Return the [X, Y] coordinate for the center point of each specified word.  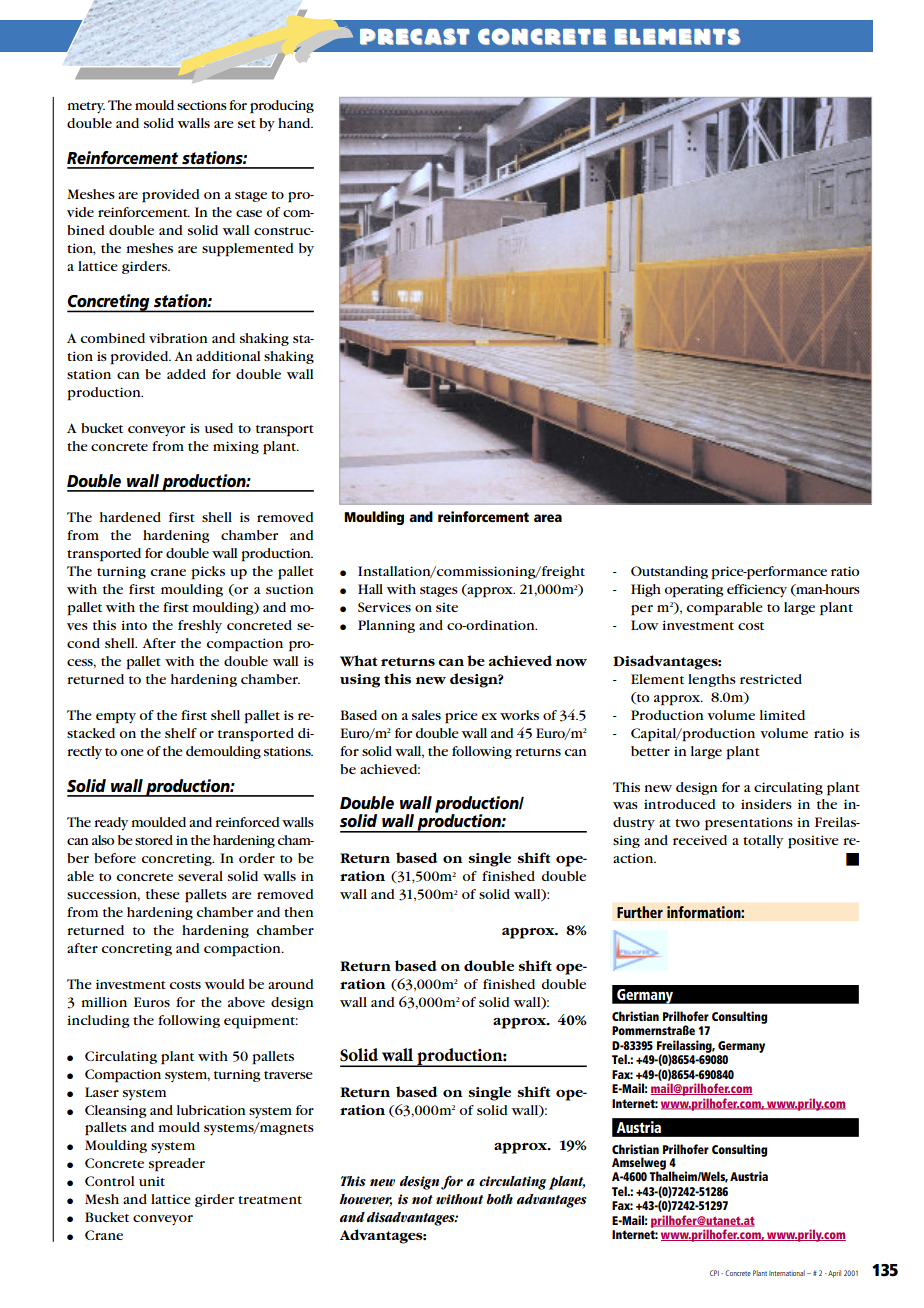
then [299, 912]
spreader [177, 1165]
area [548, 518]
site [447, 607]
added [186, 374]
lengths [712, 680]
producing [282, 107]
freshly [200, 626]
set [247, 124]
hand [295, 123]
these [163, 894]
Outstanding [669, 572]
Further [640, 912]
